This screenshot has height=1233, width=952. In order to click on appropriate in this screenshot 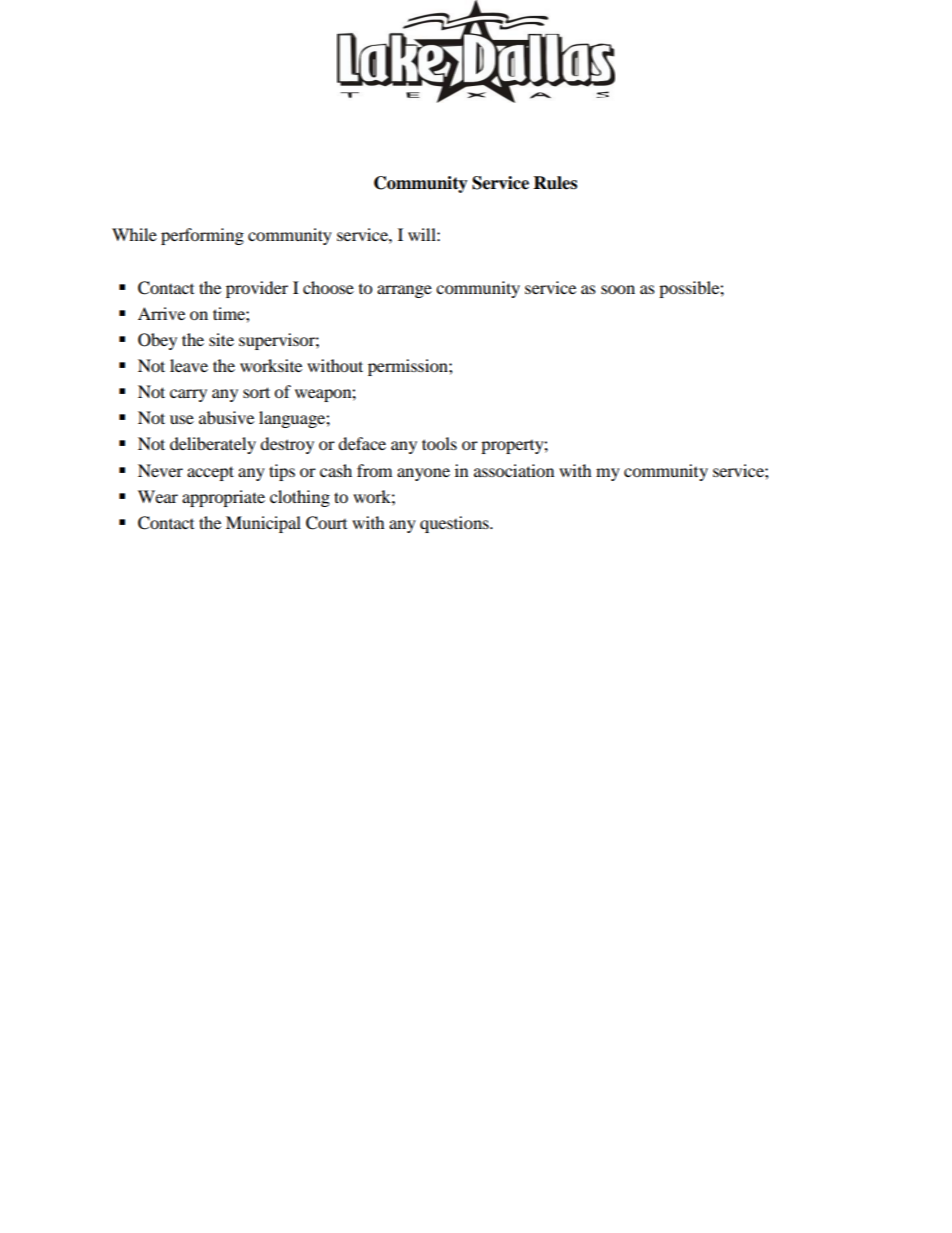, I will do `click(223, 498)`.
